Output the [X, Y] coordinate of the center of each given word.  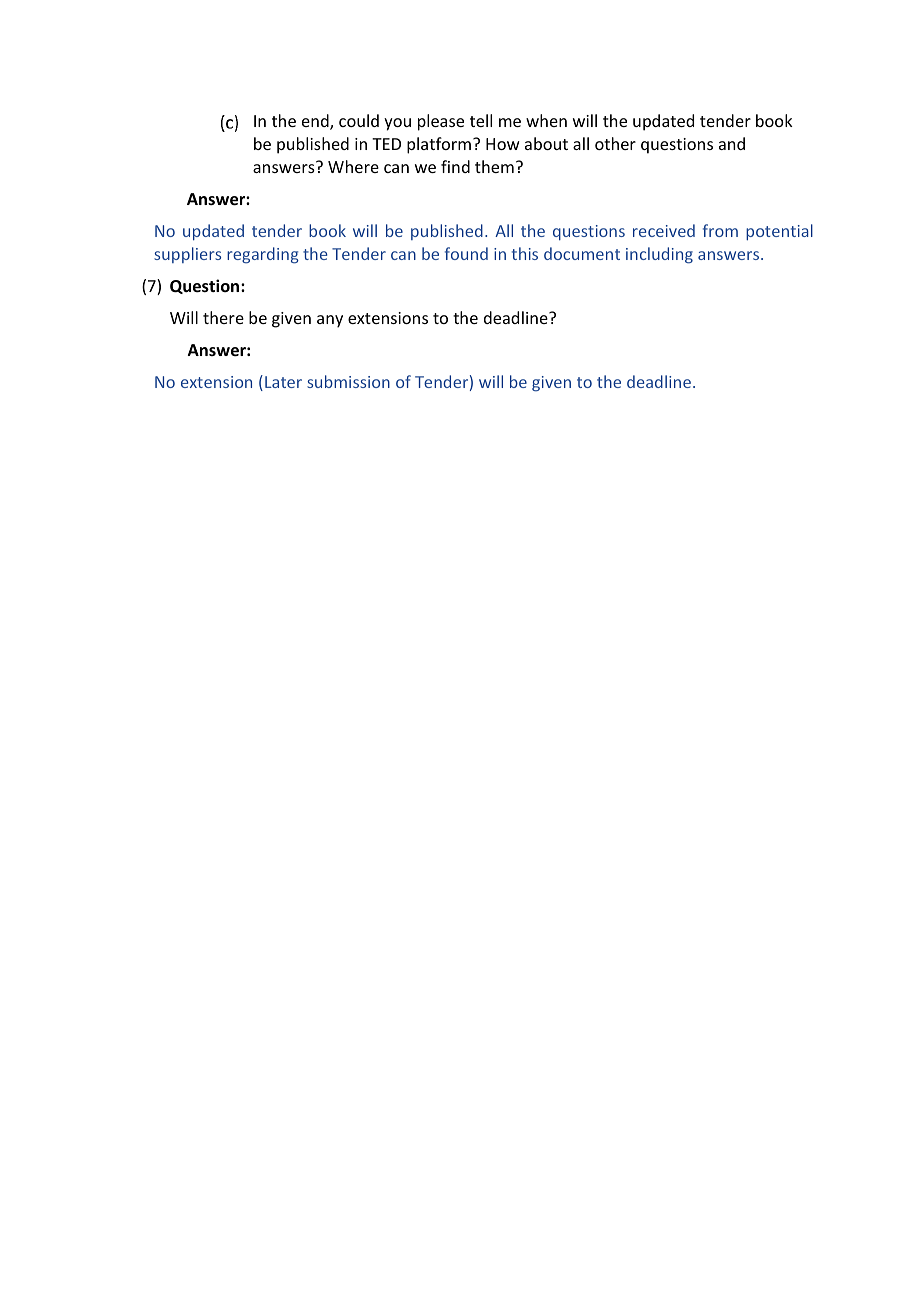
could [359, 120]
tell [481, 120]
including [659, 255]
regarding [263, 255]
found [466, 253]
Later [283, 382]
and [732, 143]
